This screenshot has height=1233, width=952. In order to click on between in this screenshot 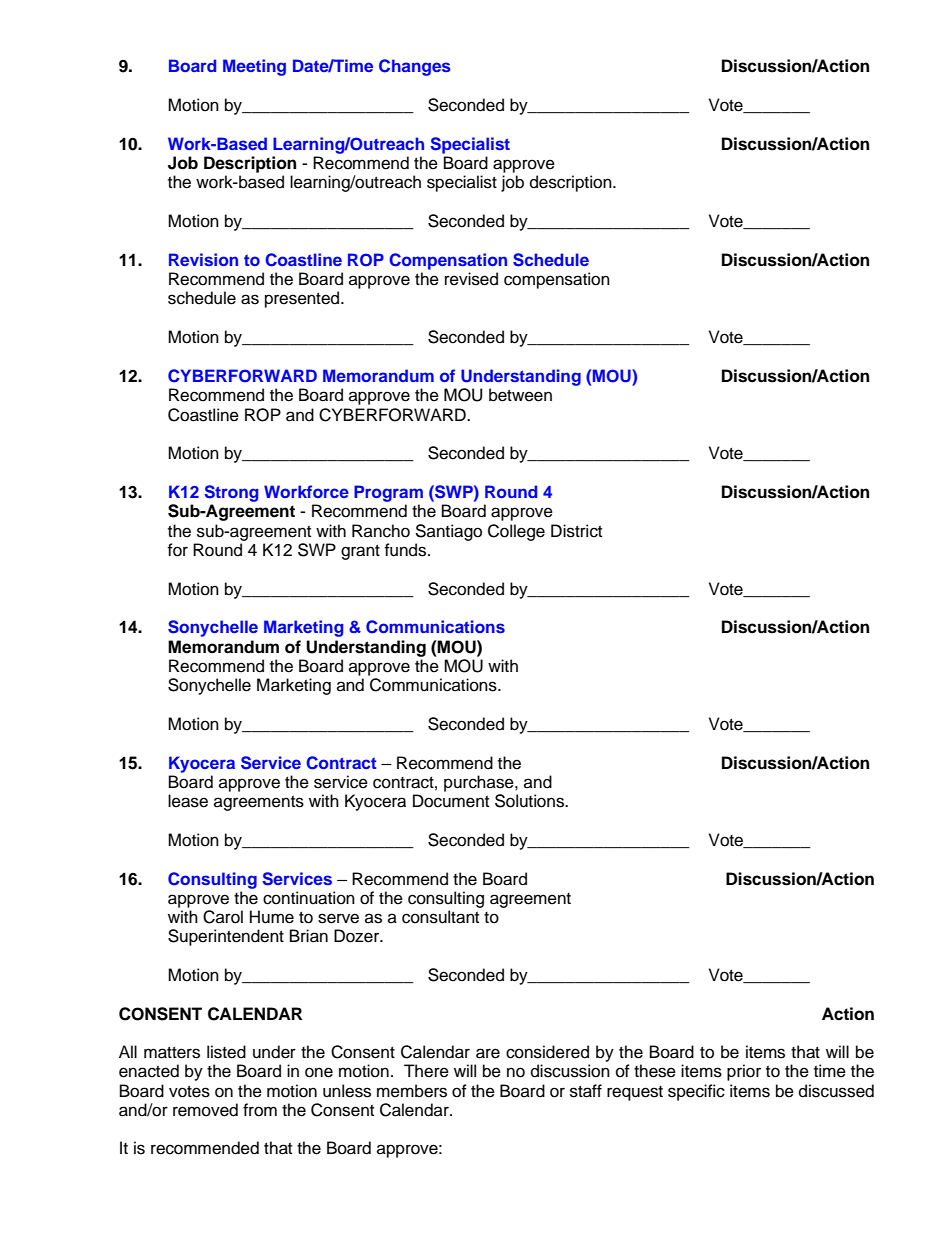, I will do `click(520, 395)`.
